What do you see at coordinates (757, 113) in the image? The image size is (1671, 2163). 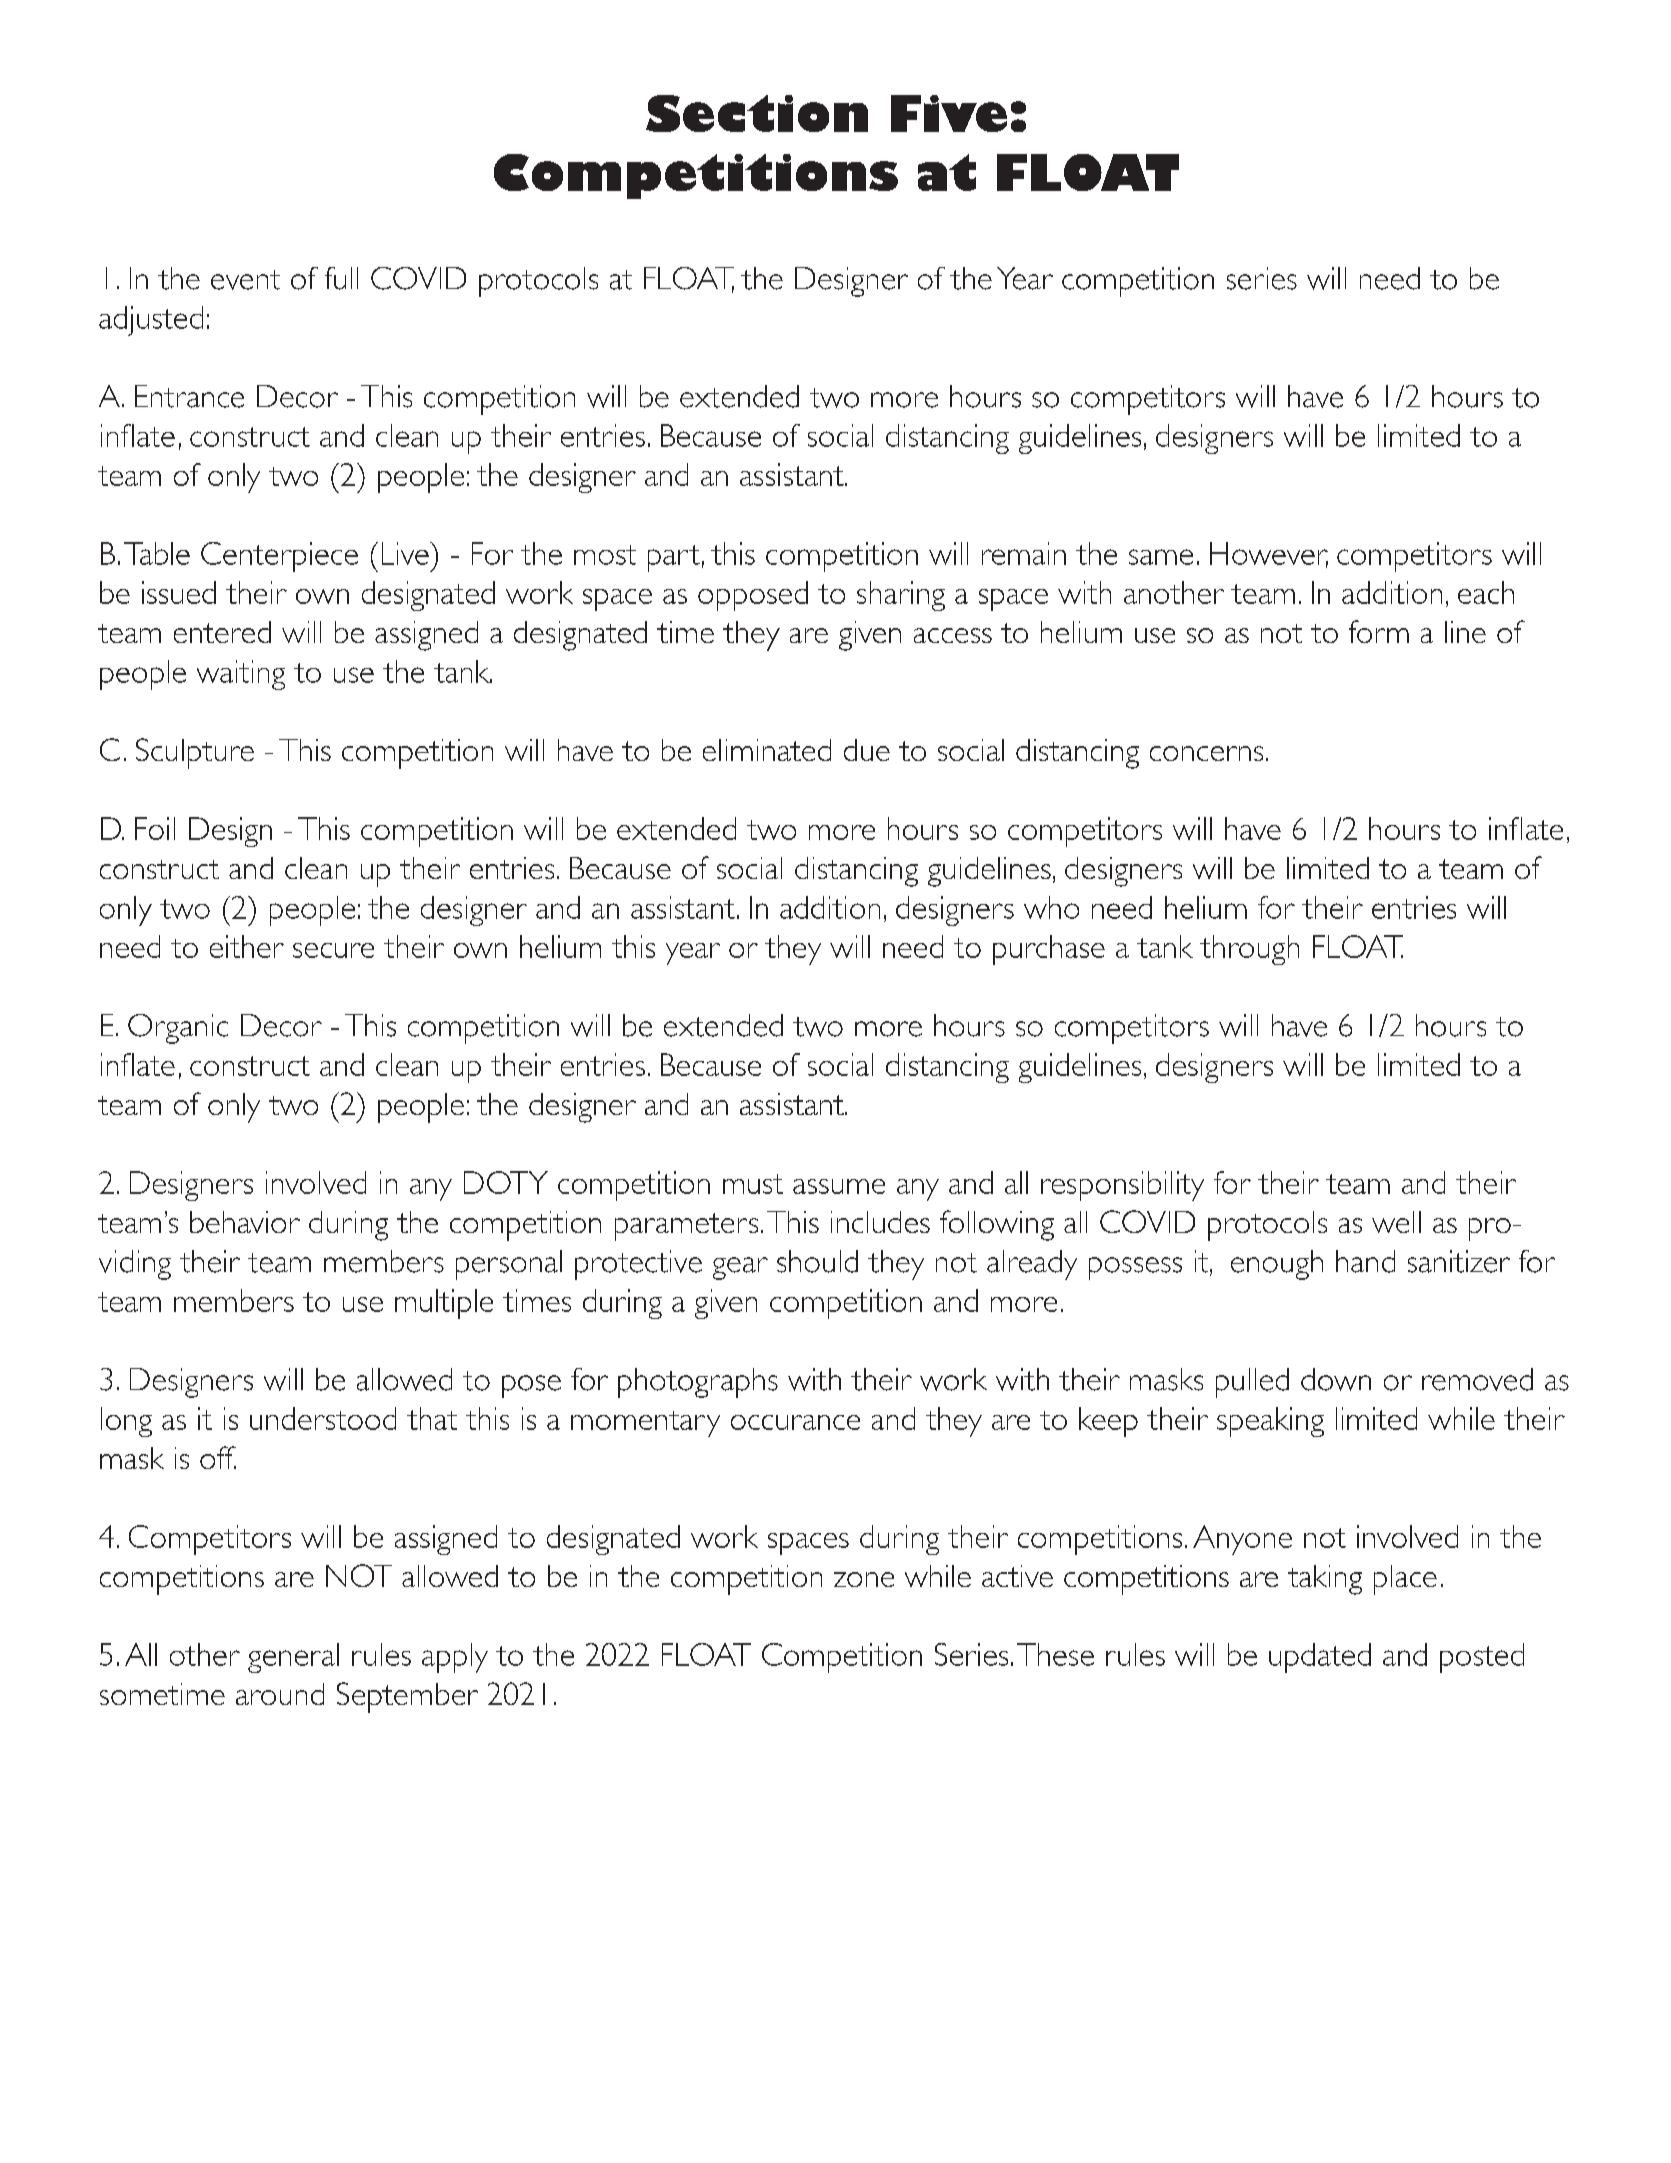 I see `Section` at bounding box center [757, 113].
